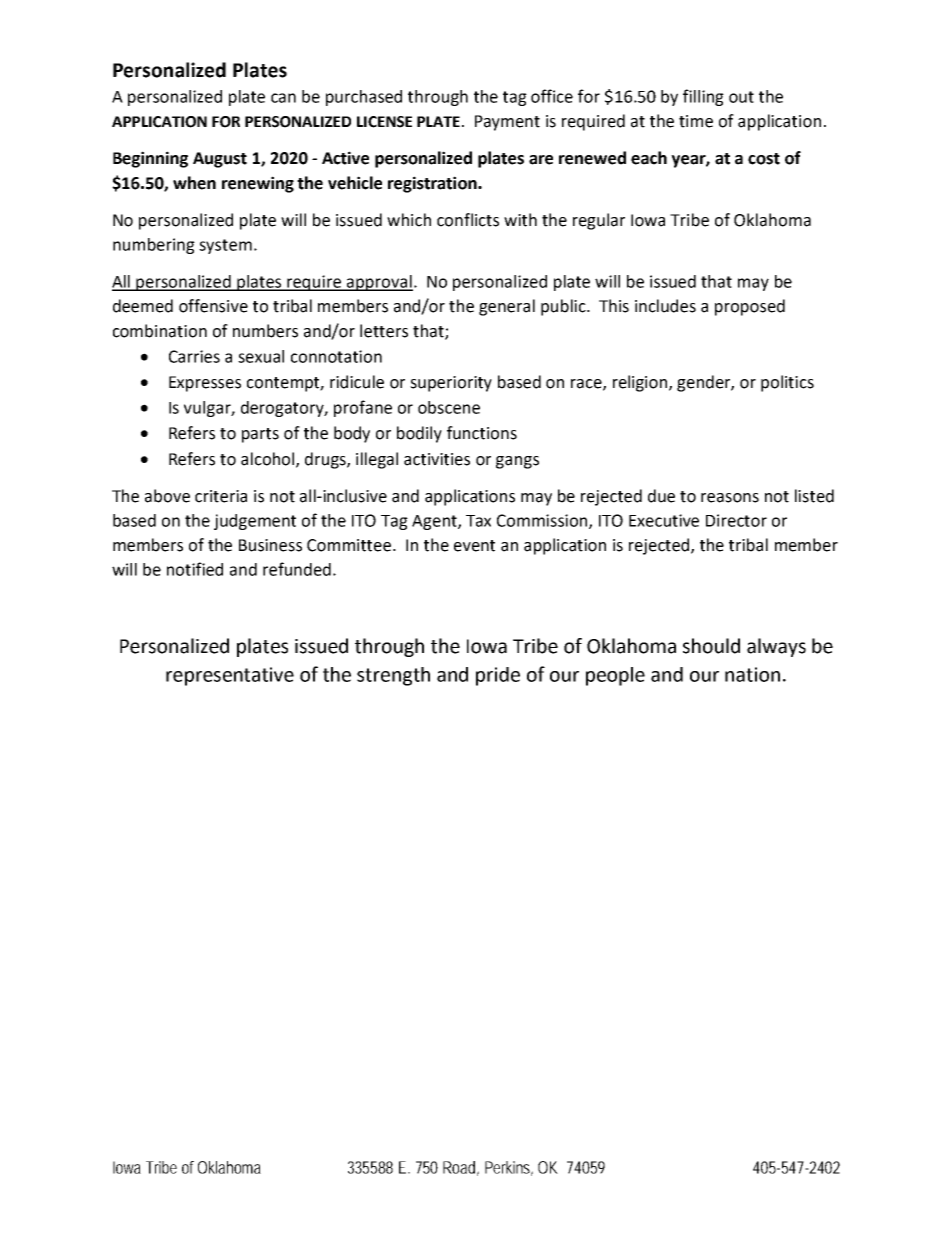 This screenshot has width=952, height=1233. I want to click on should, so click(711, 646).
